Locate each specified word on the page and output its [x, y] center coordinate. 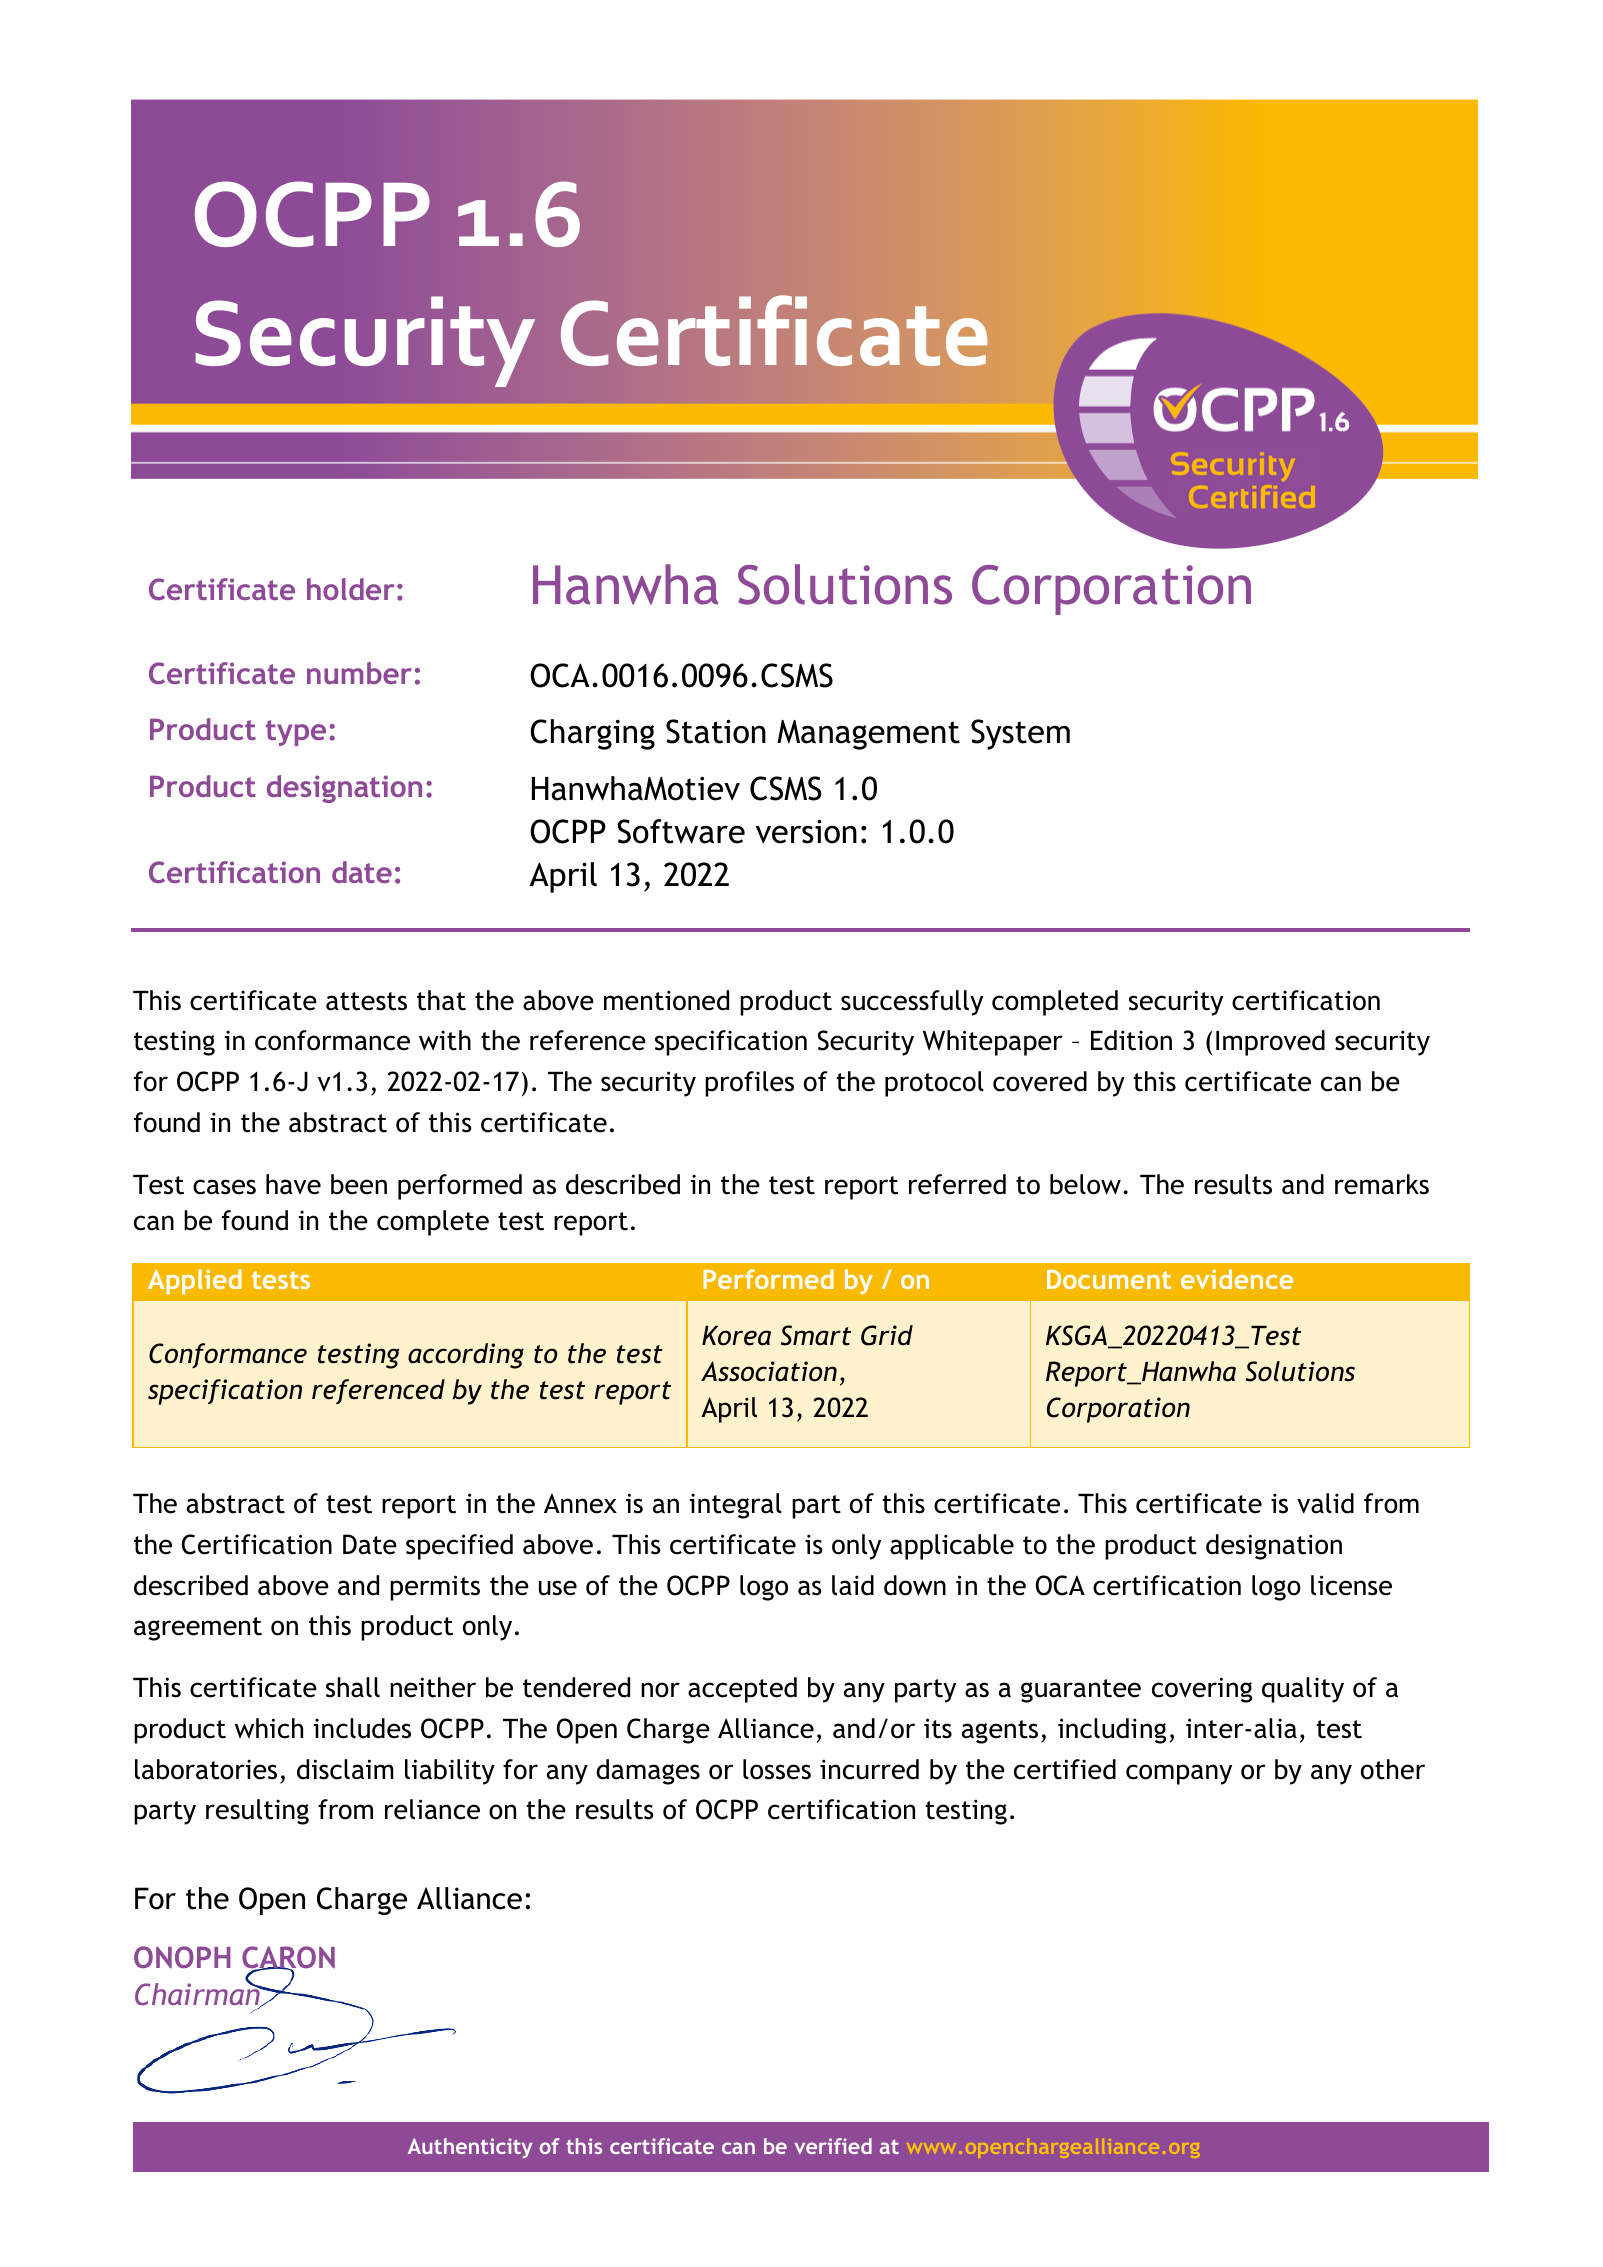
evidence [1237, 1279]
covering [1202, 1690]
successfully [912, 1003]
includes [362, 1728]
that [441, 1000]
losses [777, 1769]
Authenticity [470, 2148]
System [1020, 734]
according [466, 1356]
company [1179, 1774]
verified [833, 2146]
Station [716, 731]
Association [769, 1371]
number [359, 673]
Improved [1270, 1043]
